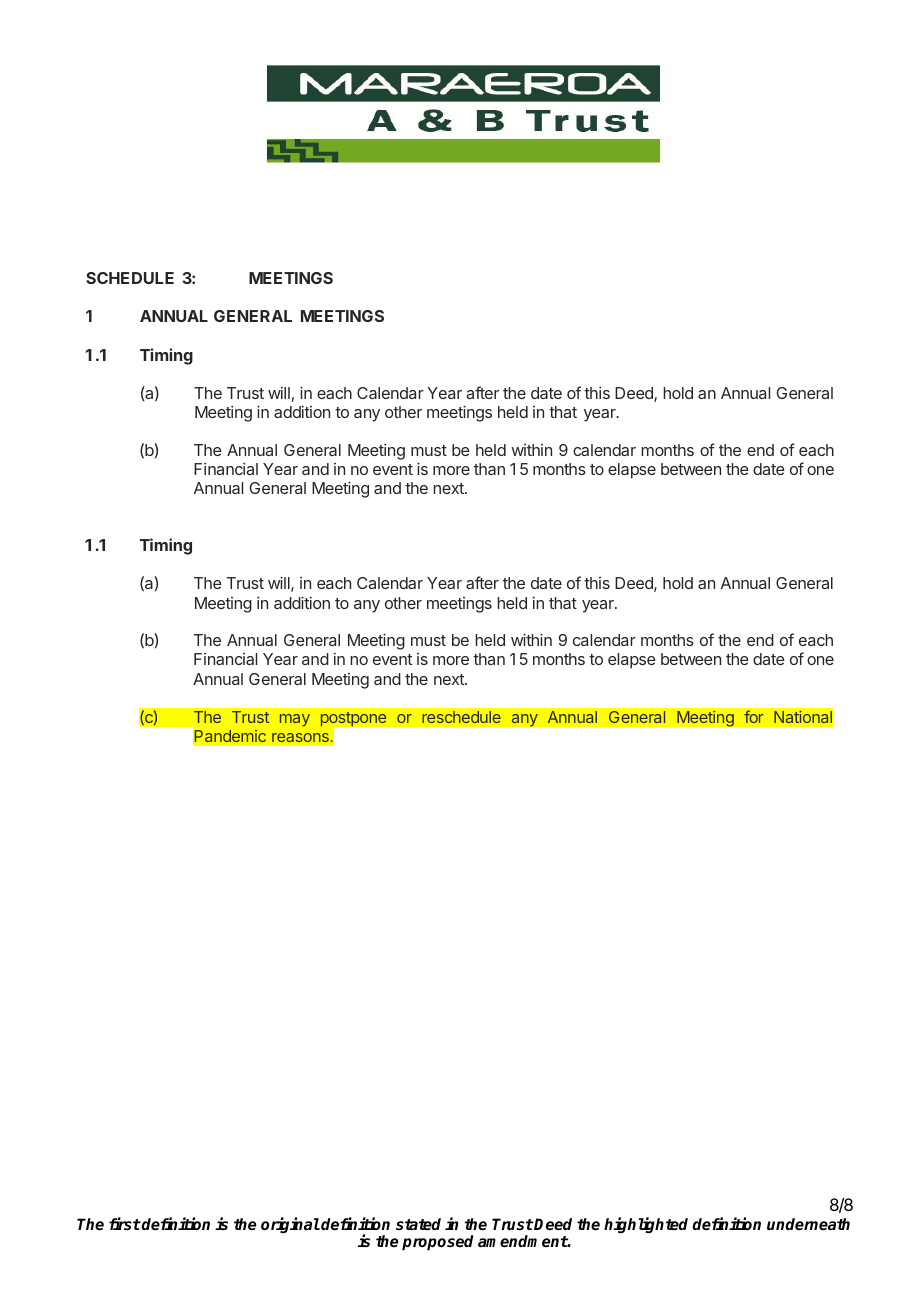 Image resolution: width=924 pixels, height=1307 pixels. What do you see at coordinates (300, 737) in the screenshot?
I see `reasons` at bounding box center [300, 737].
